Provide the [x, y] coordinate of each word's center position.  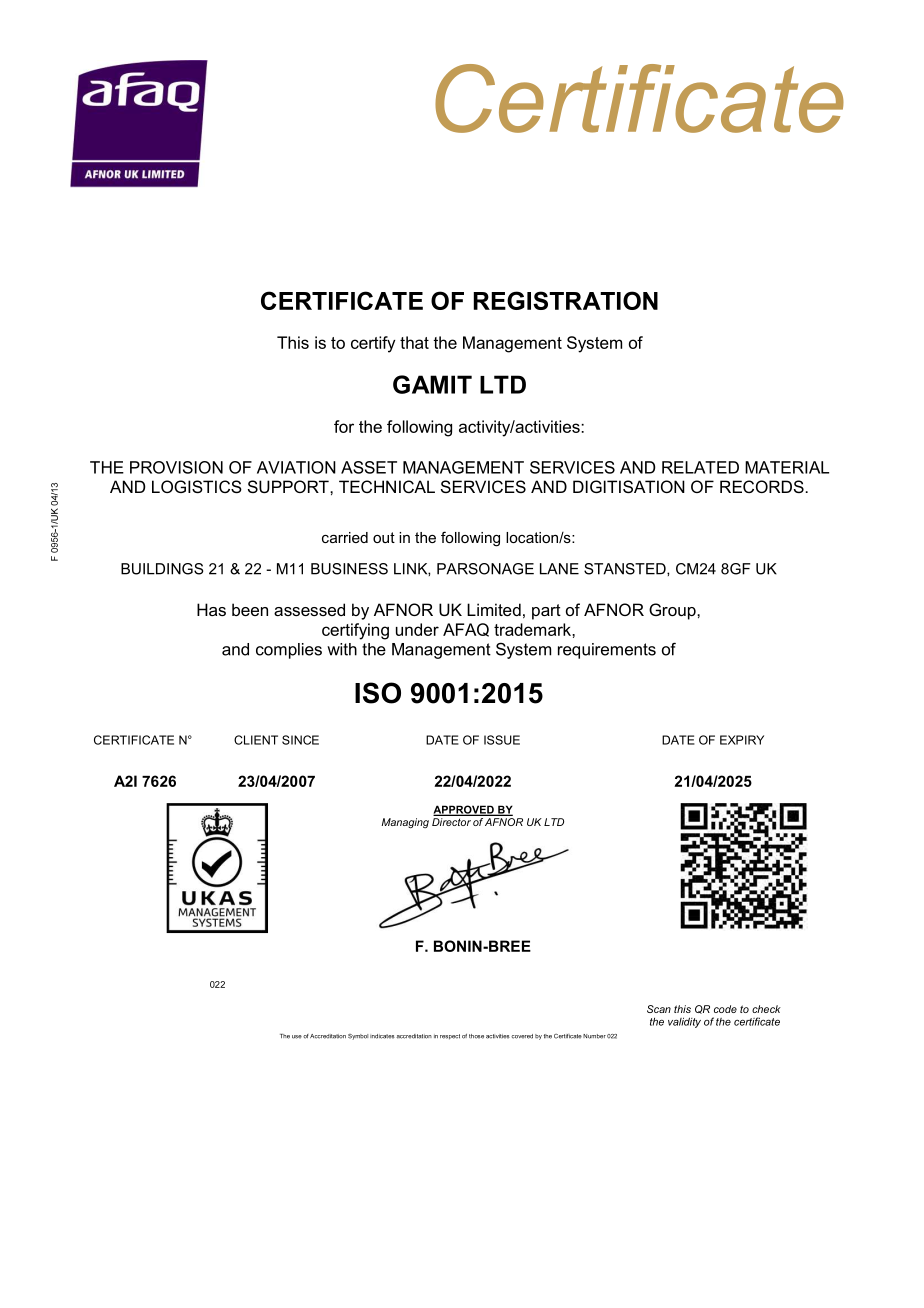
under [417, 629]
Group [673, 611]
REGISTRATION [566, 300]
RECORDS [762, 486]
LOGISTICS [197, 486]
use [297, 1037]
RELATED [700, 467]
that [414, 342]
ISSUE [502, 740]
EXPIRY [742, 740]
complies [289, 651]
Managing [405, 823]
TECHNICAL [387, 486]
